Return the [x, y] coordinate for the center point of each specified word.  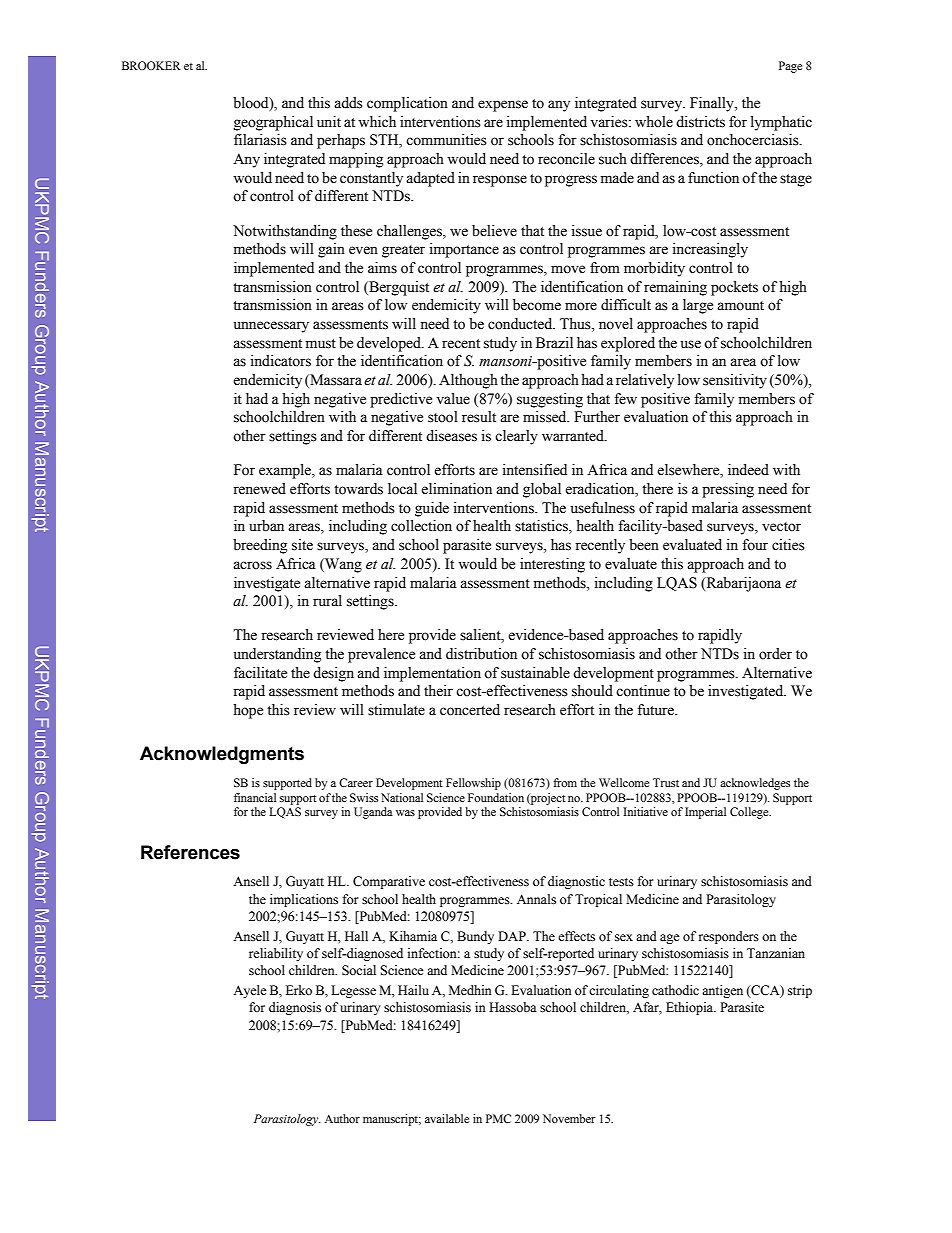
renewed [259, 489]
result [479, 417]
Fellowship [473, 784]
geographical [273, 123]
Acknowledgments [222, 755]
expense [503, 106]
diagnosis [295, 1008]
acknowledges [755, 784]
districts [700, 122]
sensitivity [735, 381]
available [447, 1118]
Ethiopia [691, 1008]
